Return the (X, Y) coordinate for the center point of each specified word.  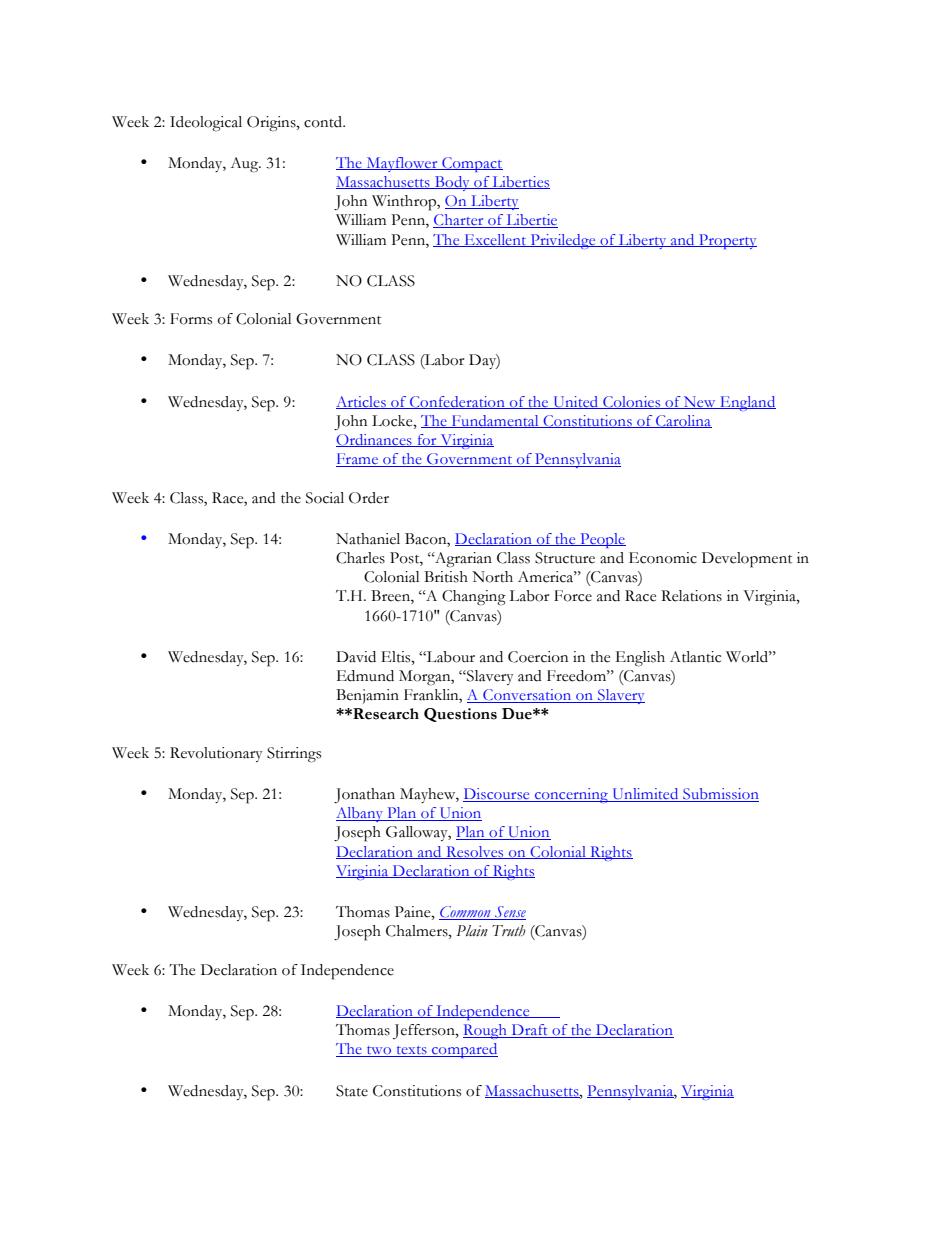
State (352, 1091)
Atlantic (695, 657)
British (446, 577)
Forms (191, 319)
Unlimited (645, 795)
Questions (460, 715)
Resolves (475, 852)
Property (727, 241)
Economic (663, 558)
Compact (471, 164)
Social (325, 498)
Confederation (457, 402)
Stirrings (294, 755)
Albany (361, 814)
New (700, 402)
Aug (245, 165)
